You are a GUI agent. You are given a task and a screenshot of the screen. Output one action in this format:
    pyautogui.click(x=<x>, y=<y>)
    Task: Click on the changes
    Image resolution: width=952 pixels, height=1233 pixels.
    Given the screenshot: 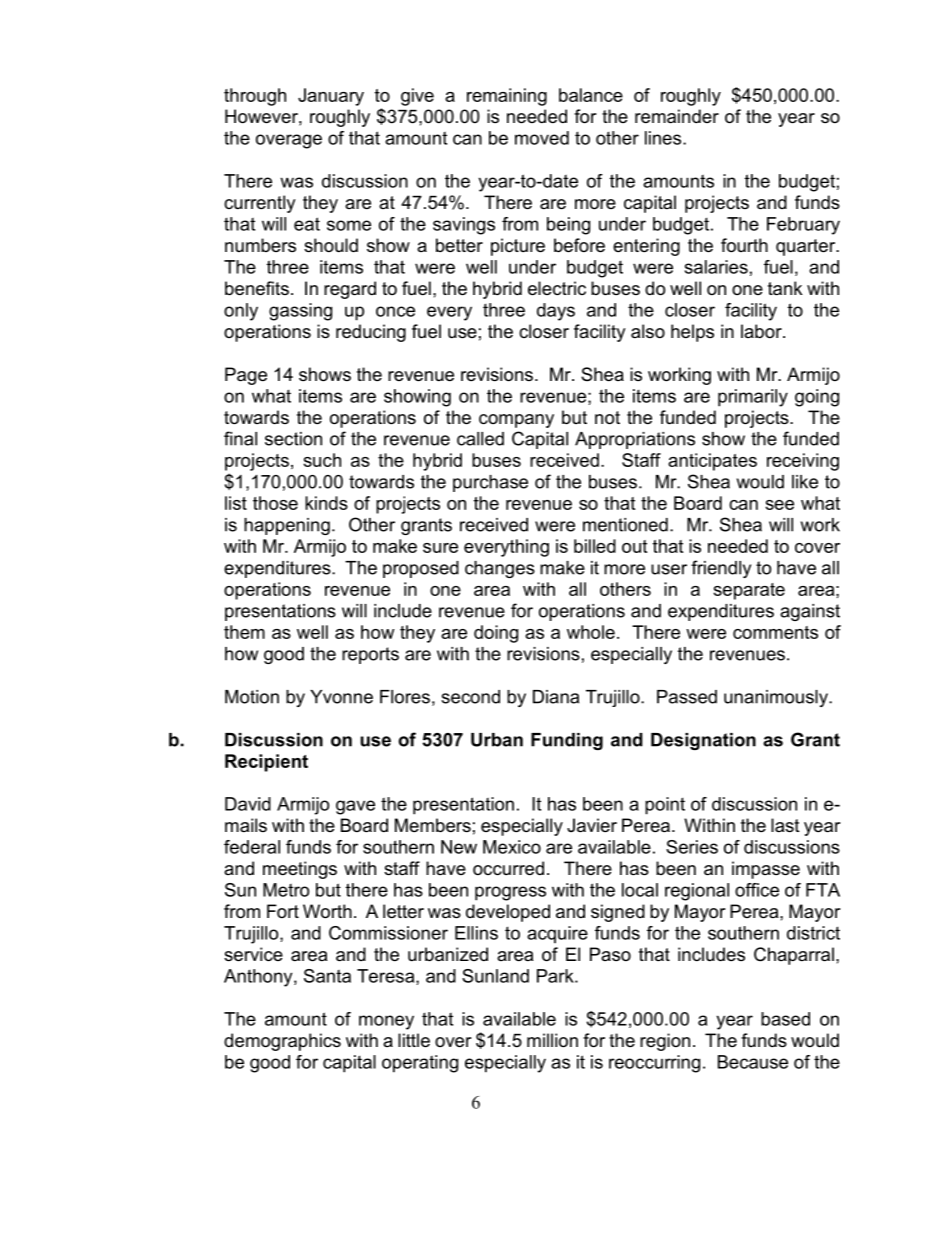 What is the action you would take?
    pyautogui.click(x=500, y=569)
